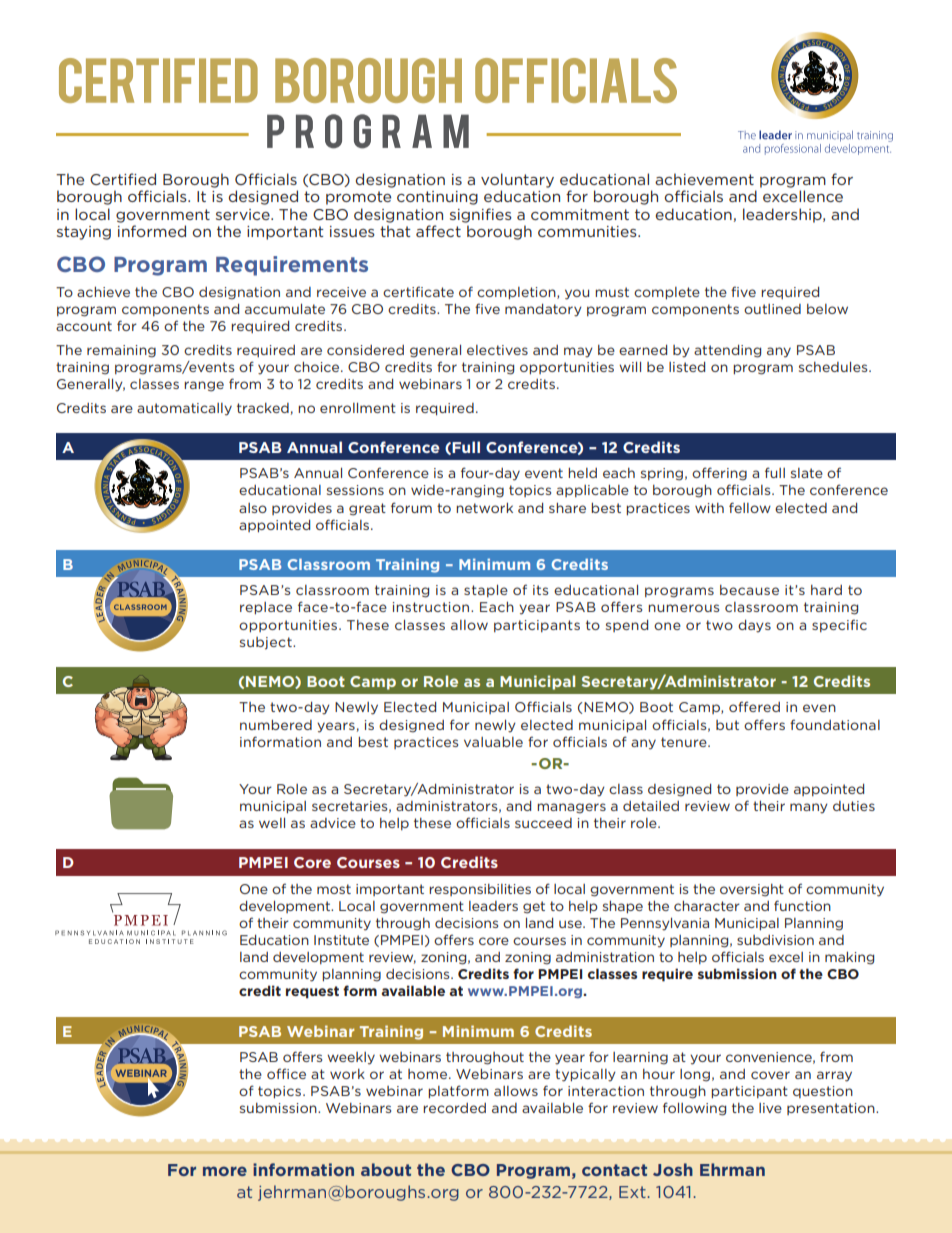 The height and width of the screenshot is (1233, 952). I want to click on outlined, so click(772, 309).
